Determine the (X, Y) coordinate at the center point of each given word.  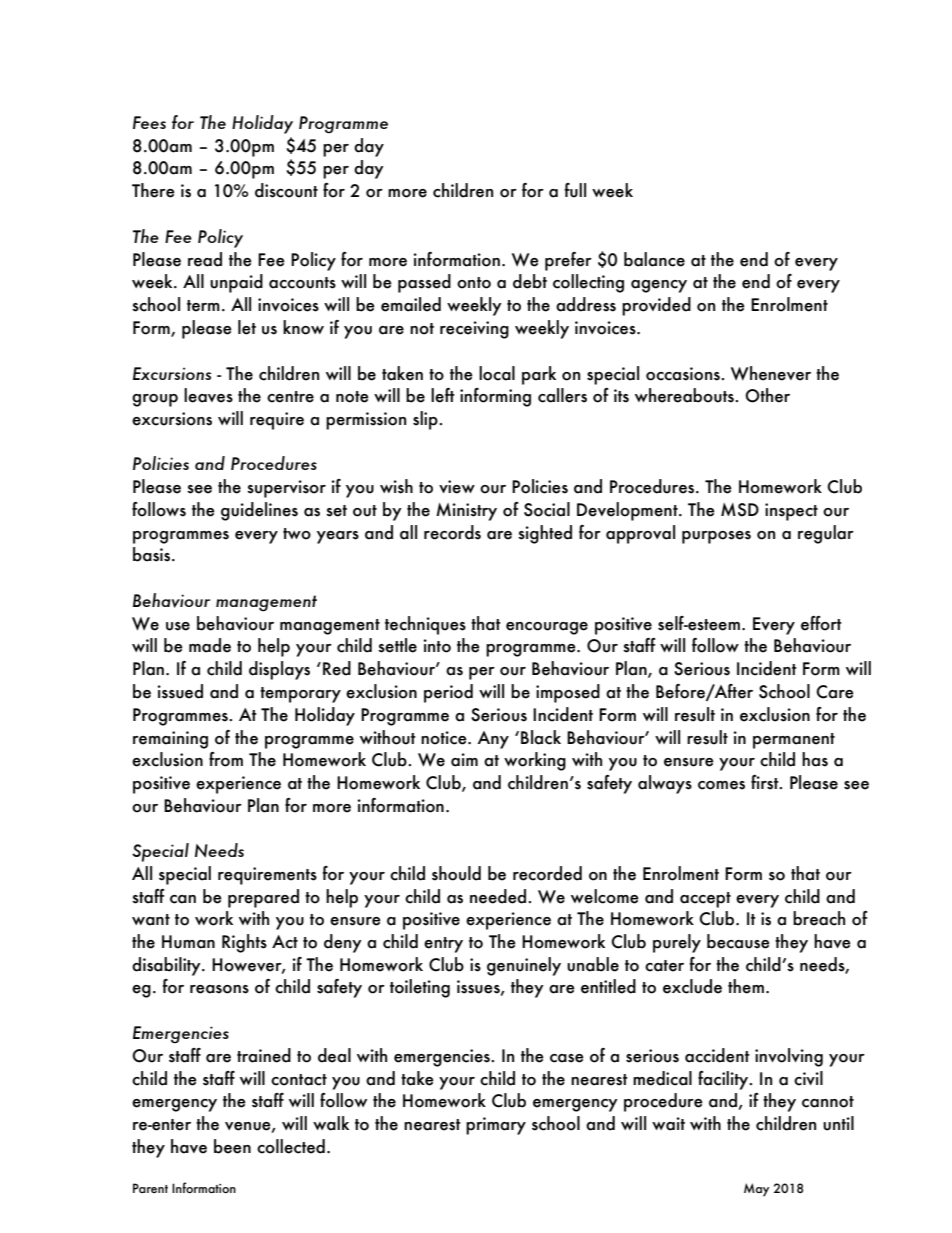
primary (496, 1126)
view (457, 487)
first (766, 782)
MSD (740, 510)
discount (286, 190)
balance (654, 259)
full (575, 190)
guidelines (259, 511)
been (232, 1146)
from (226, 759)
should (456, 873)
